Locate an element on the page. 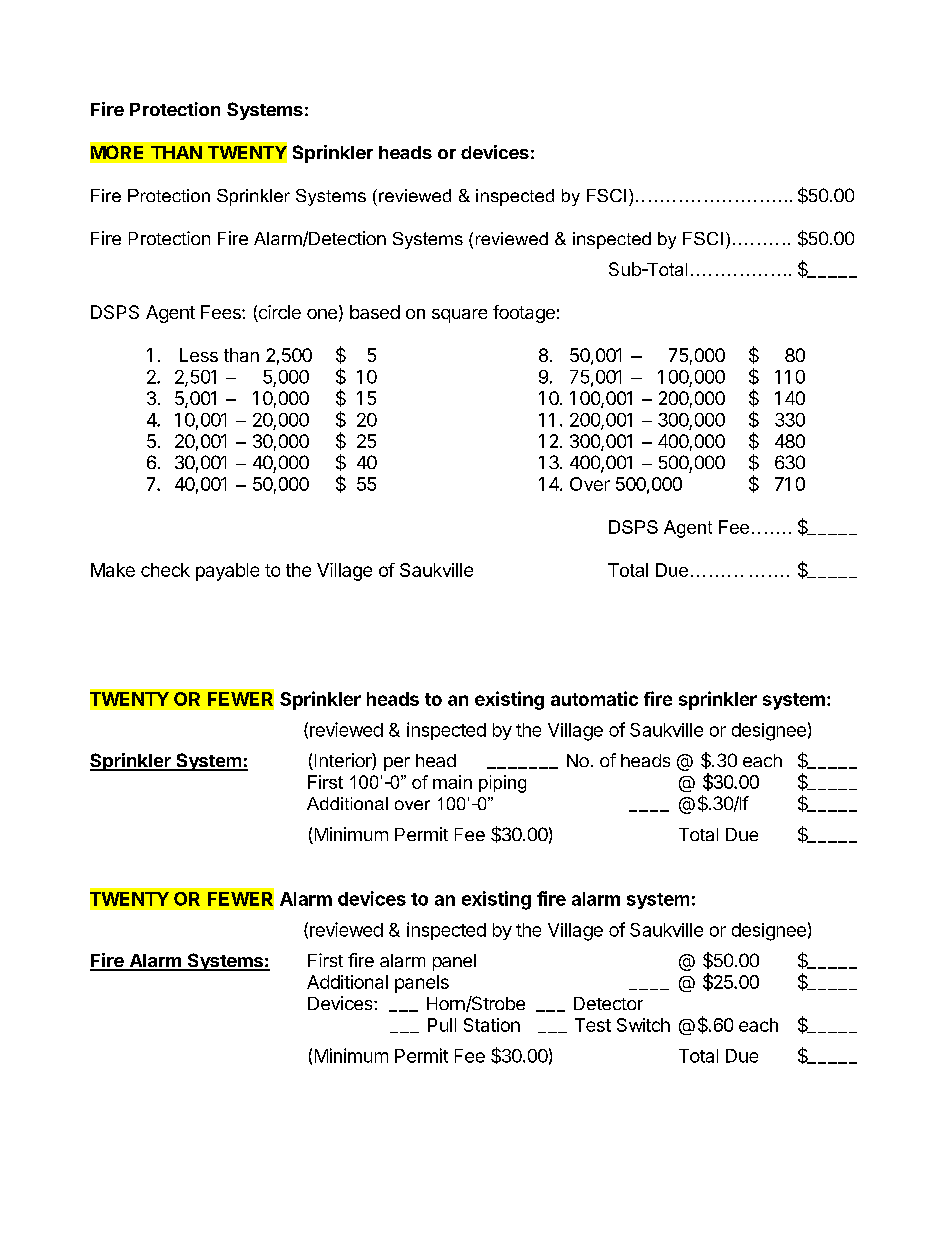  footage is located at coordinates (524, 314).
